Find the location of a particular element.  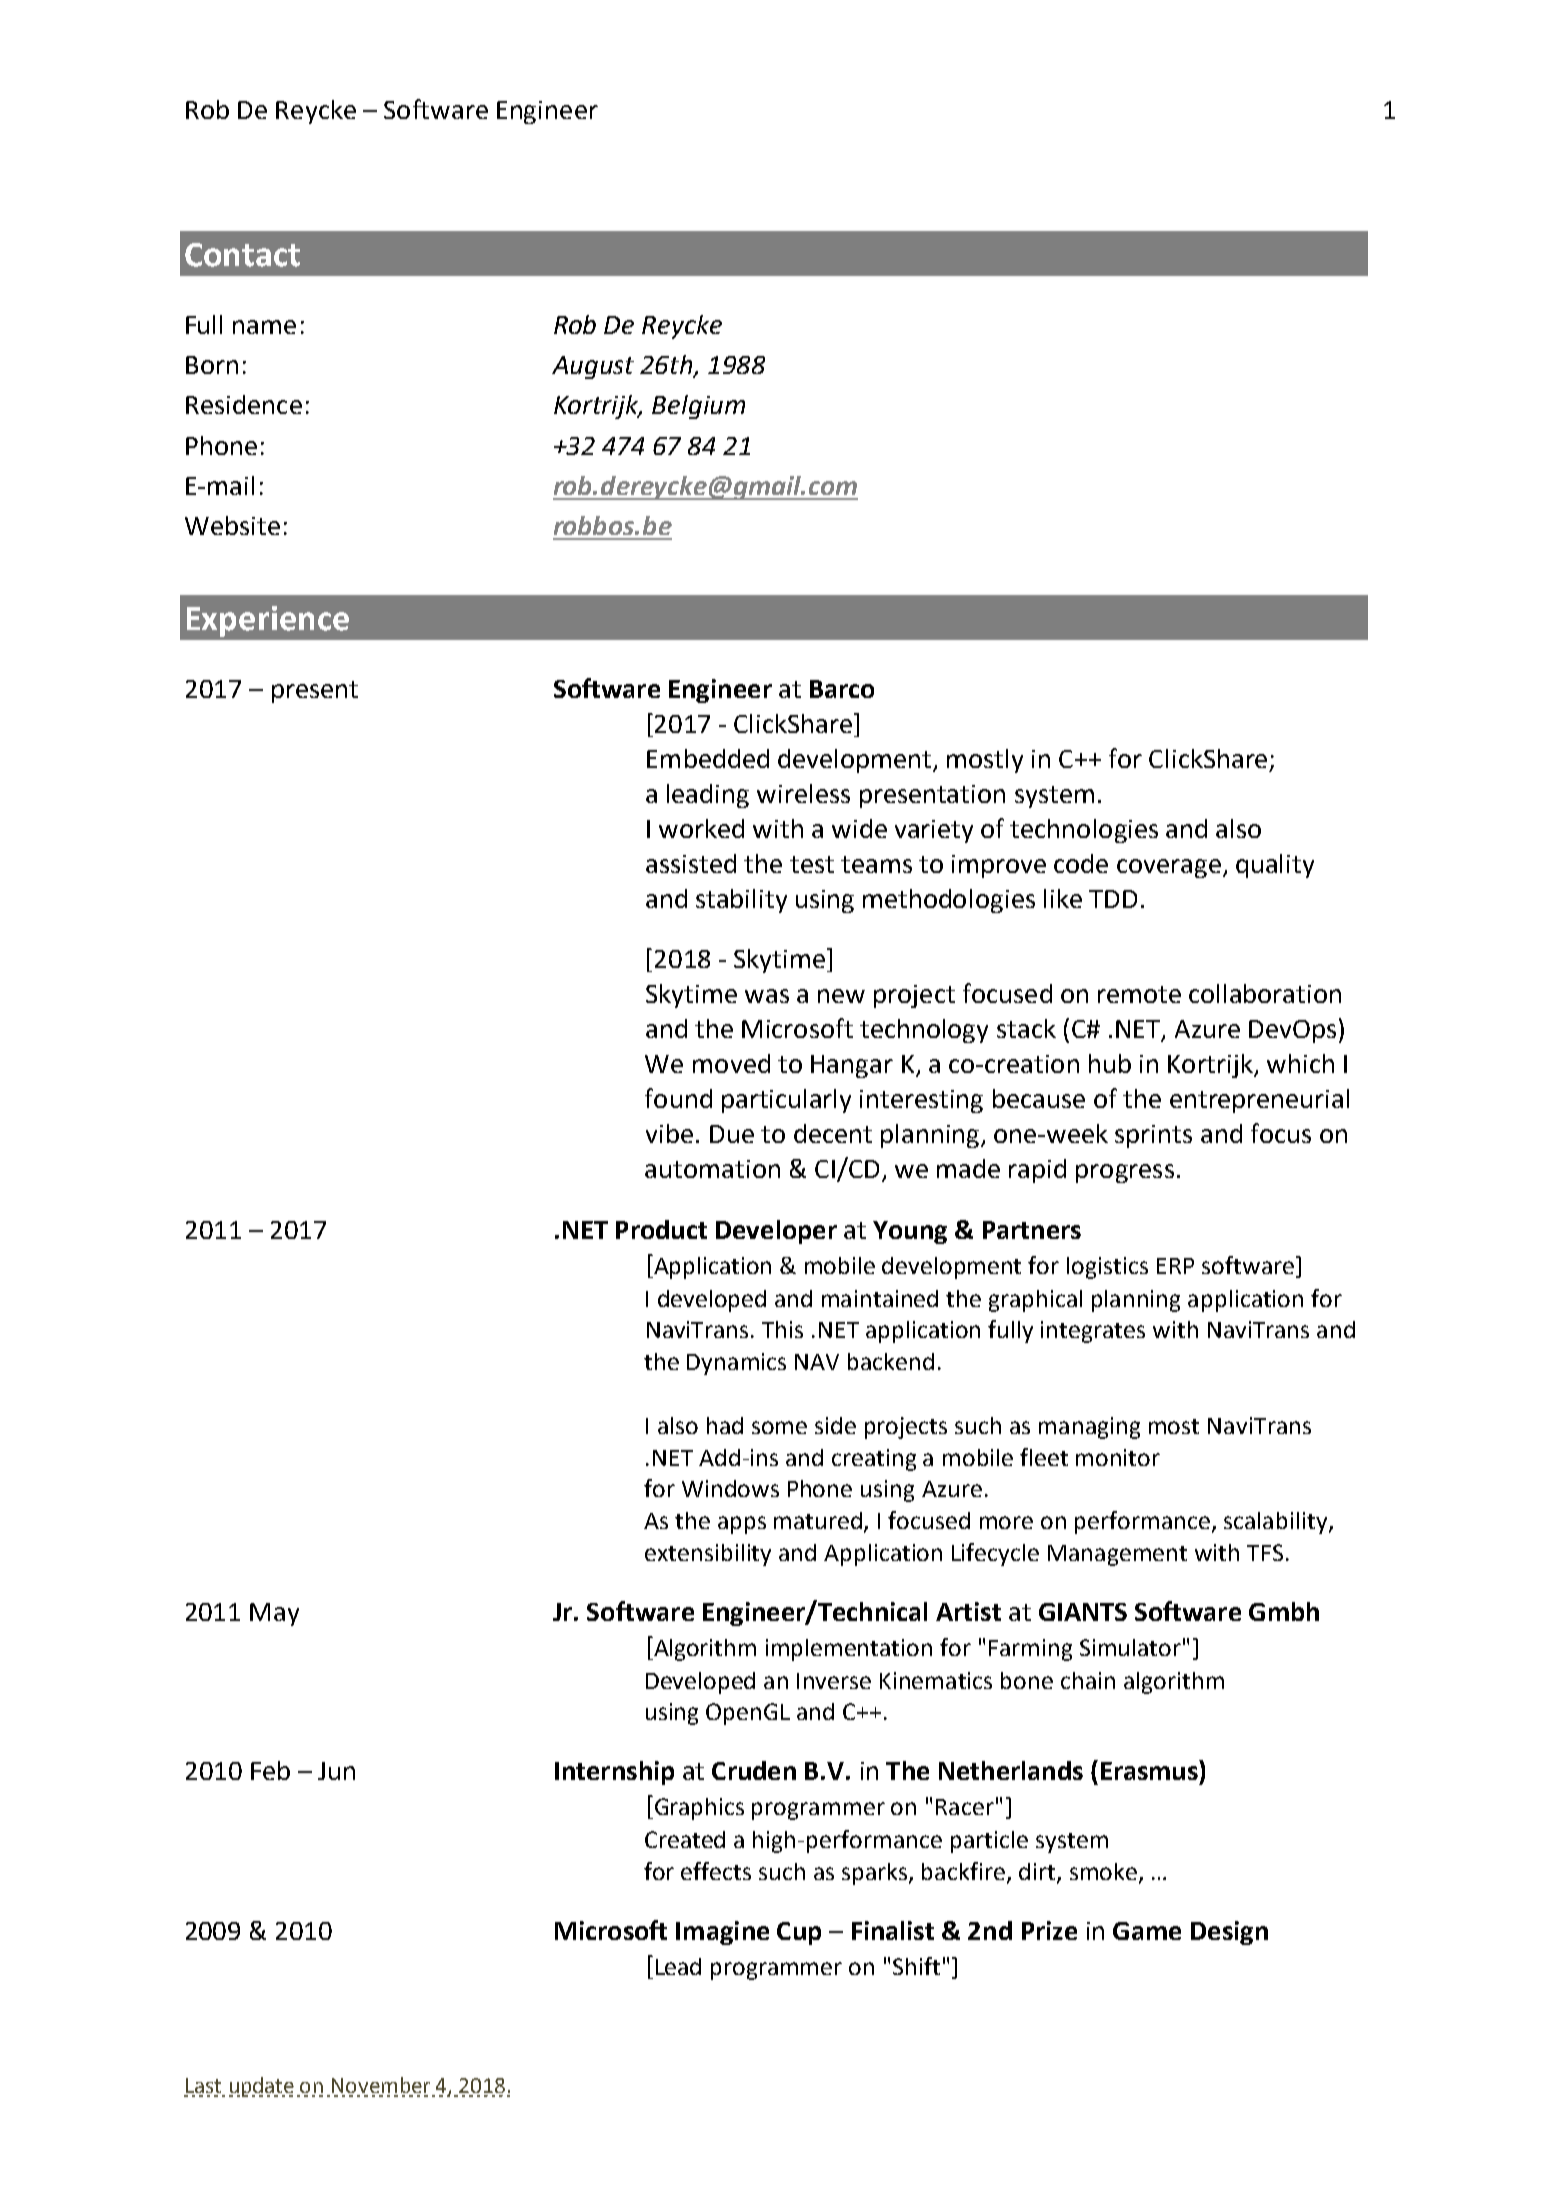

Imagine is located at coordinates (722, 1933).
